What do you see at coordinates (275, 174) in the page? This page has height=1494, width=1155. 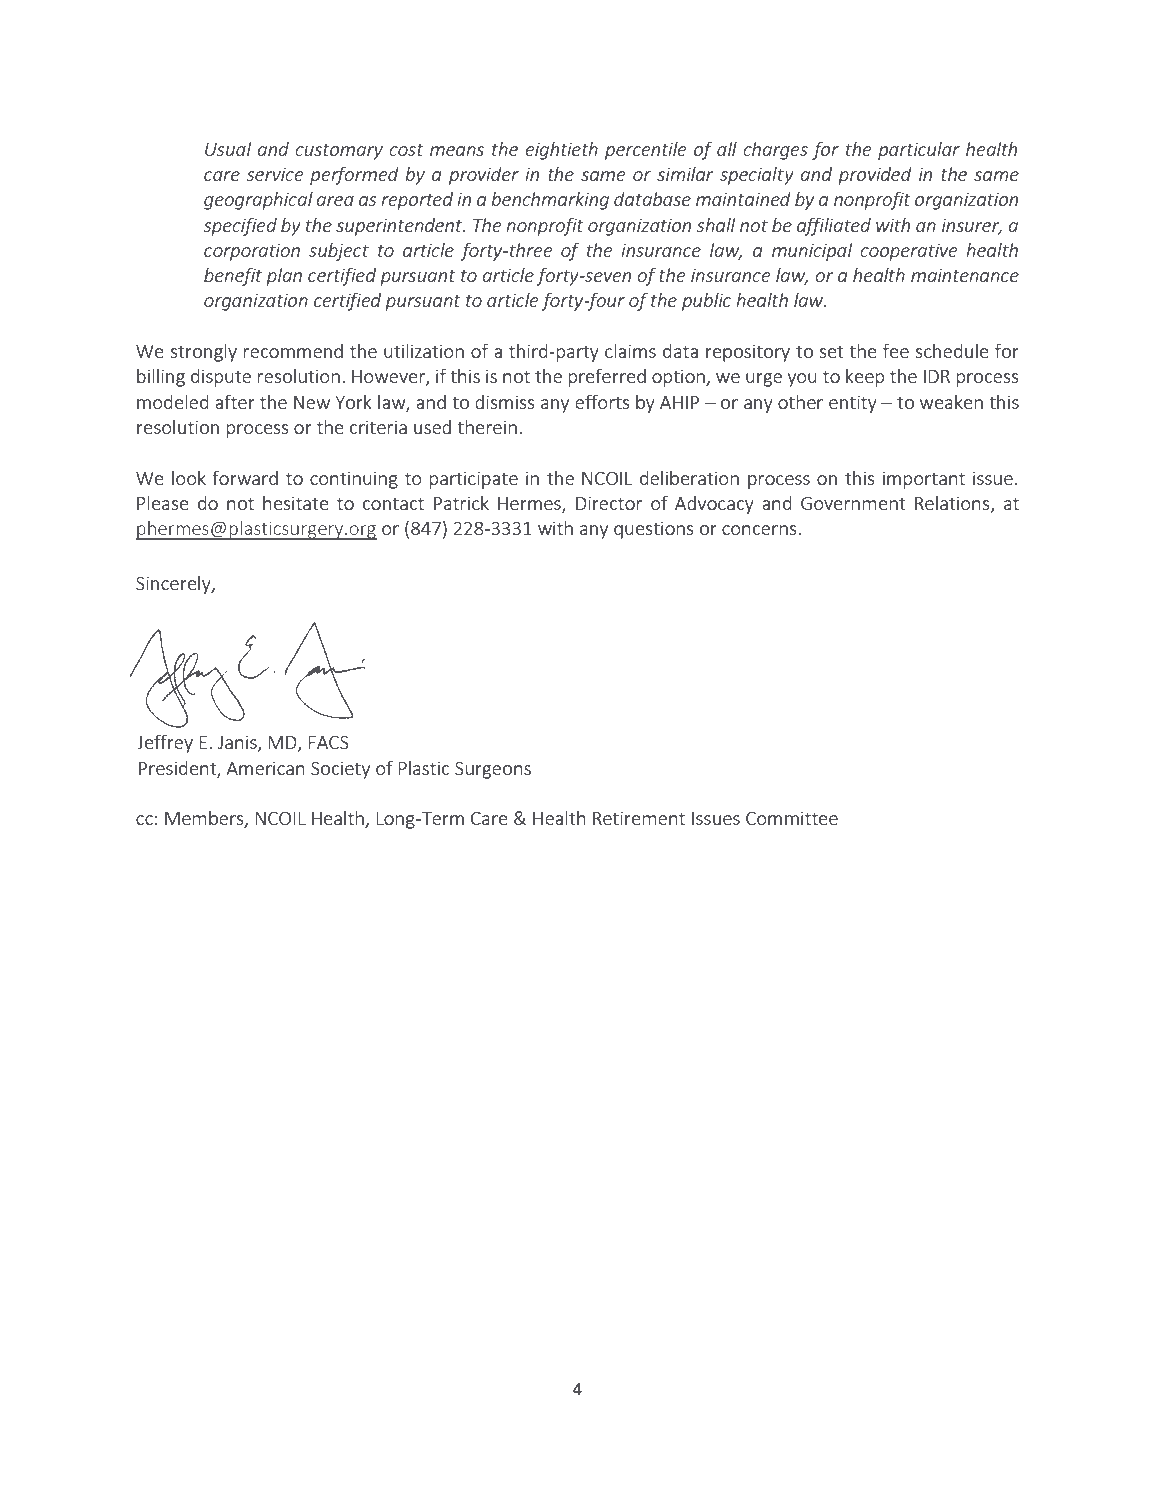 I see `service` at bounding box center [275, 174].
